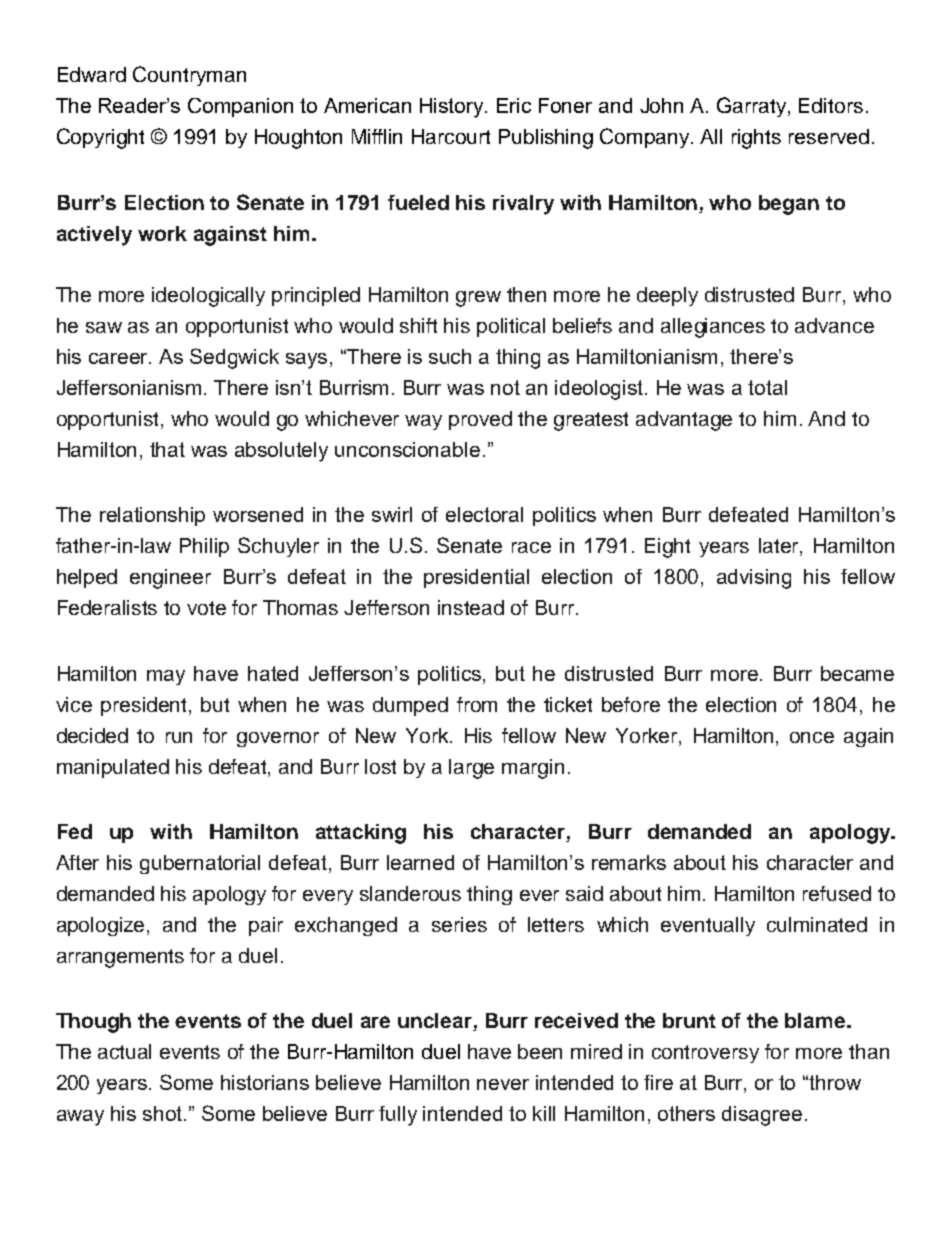 The width and height of the screenshot is (952, 1233). Describe the element at coordinates (450, 356) in the screenshot. I see `such` at that location.
